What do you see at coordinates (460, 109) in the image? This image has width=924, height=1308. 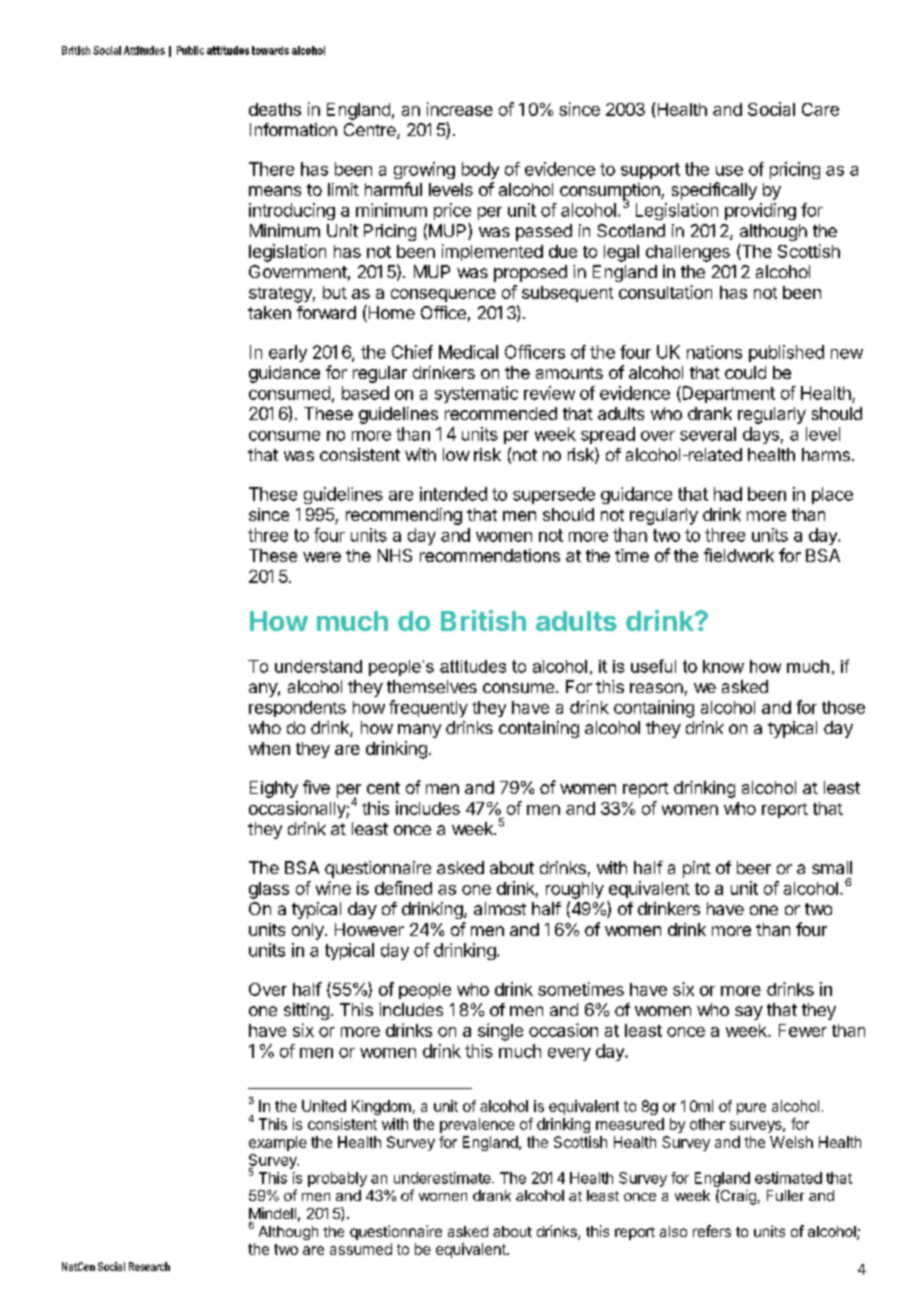 I see `increase` at bounding box center [460, 109].
